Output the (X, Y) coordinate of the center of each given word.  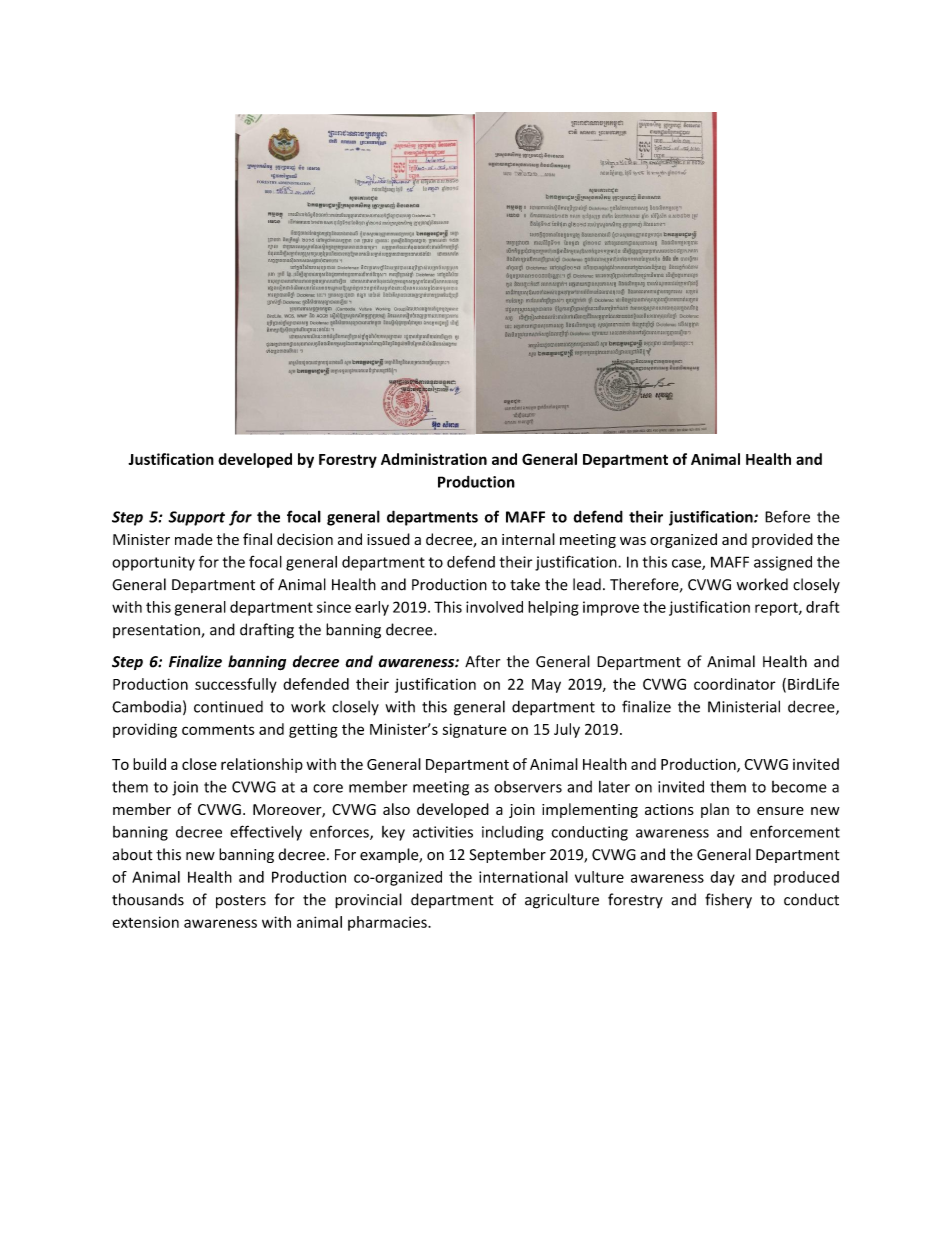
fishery (728, 901)
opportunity (153, 563)
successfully (236, 685)
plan (715, 810)
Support (197, 518)
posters (241, 902)
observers (528, 787)
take (525, 584)
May (546, 686)
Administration (434, 459)
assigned (783, 563)
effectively (266, 833)
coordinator (735, 684)
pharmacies (388, 923)
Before (787, 516)
